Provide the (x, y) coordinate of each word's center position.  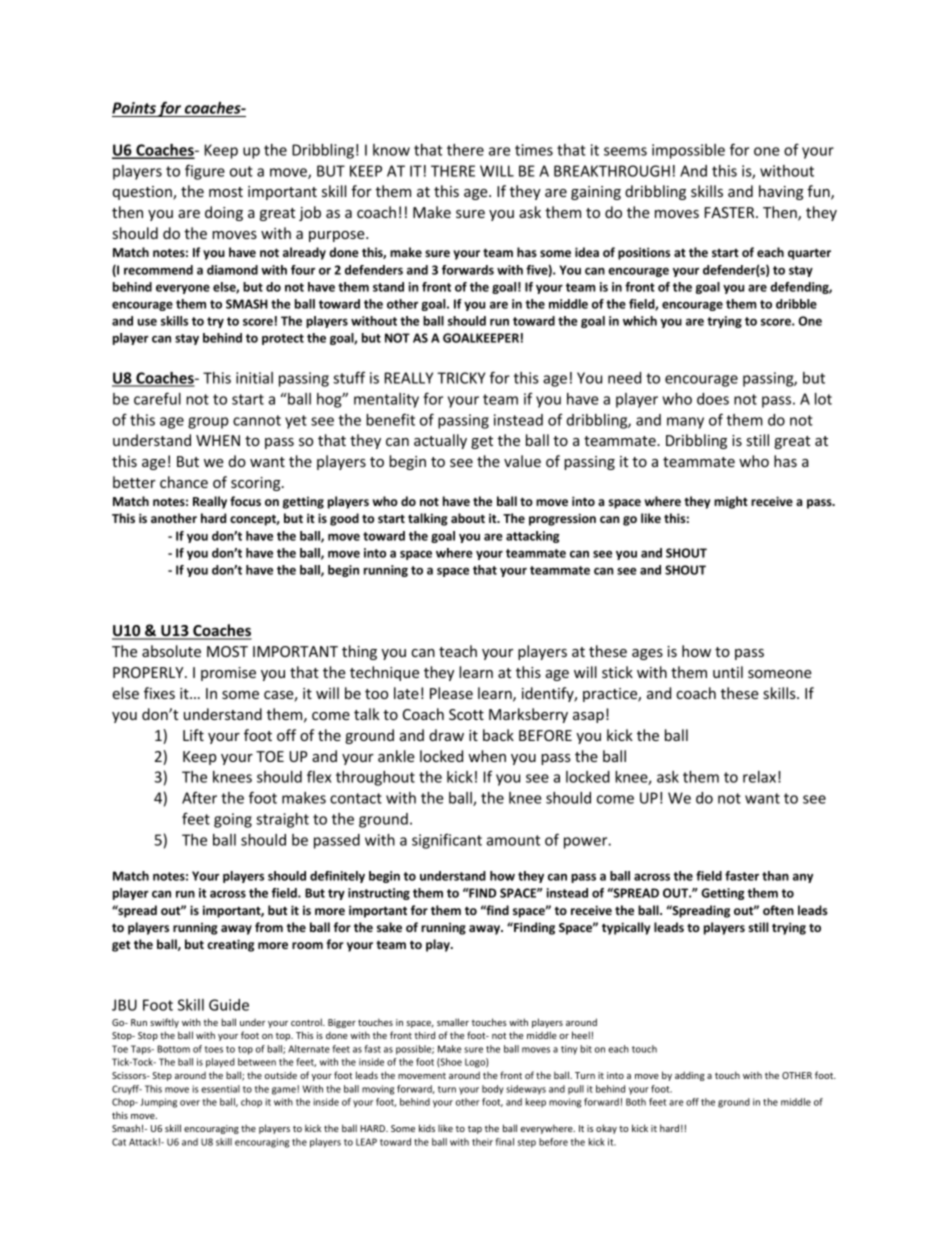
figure (205, 172)
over (190, 1103)
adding (690, 1076)
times (534, 150)
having (781, 192)
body (493, 1090)
